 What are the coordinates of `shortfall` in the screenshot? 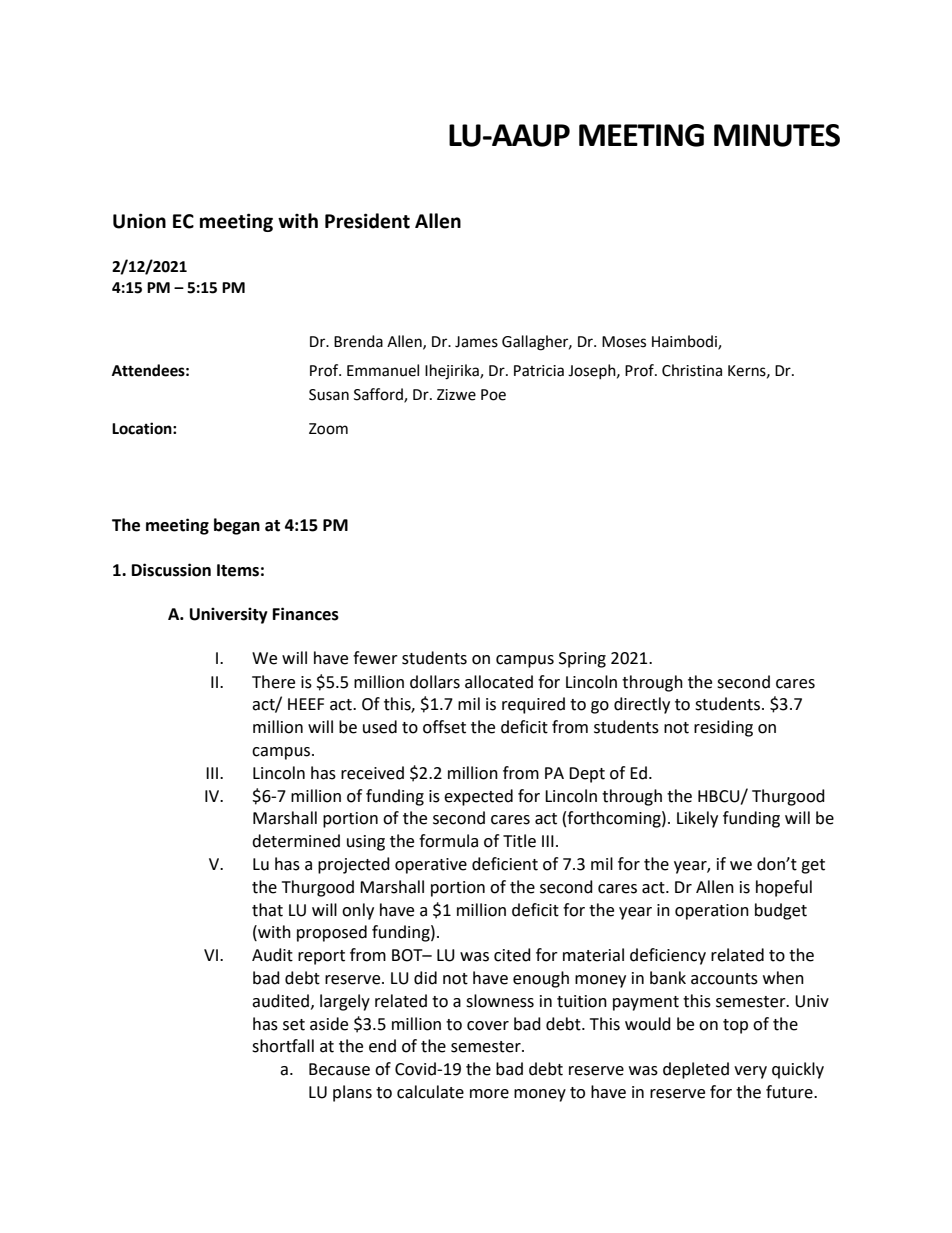 It's located at (283, 1046).
